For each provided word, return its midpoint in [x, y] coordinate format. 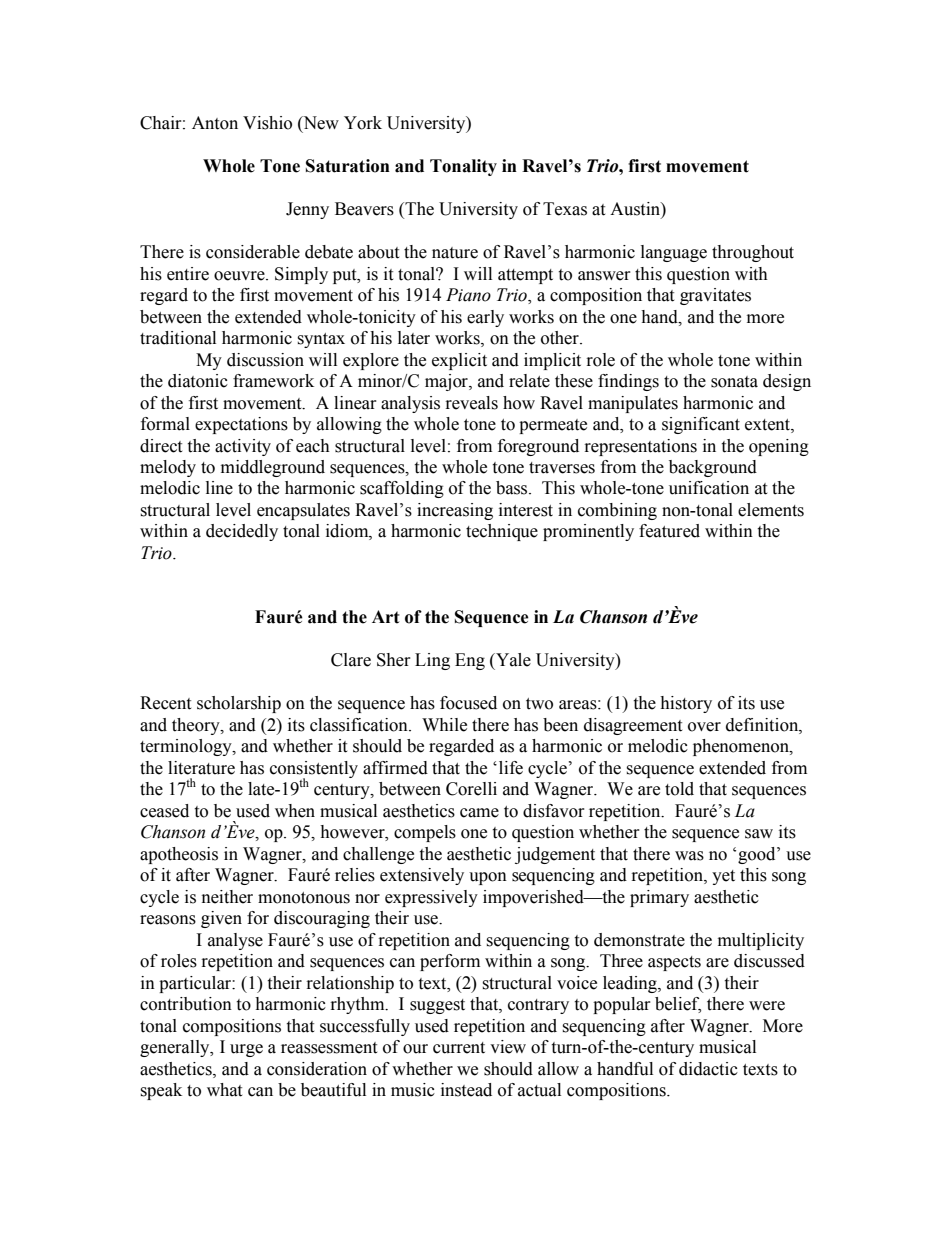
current [459, 1048]
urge [246, 1050]
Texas [565, 209]
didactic [708, 1069]
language [674, 253]
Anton [215, 123]
